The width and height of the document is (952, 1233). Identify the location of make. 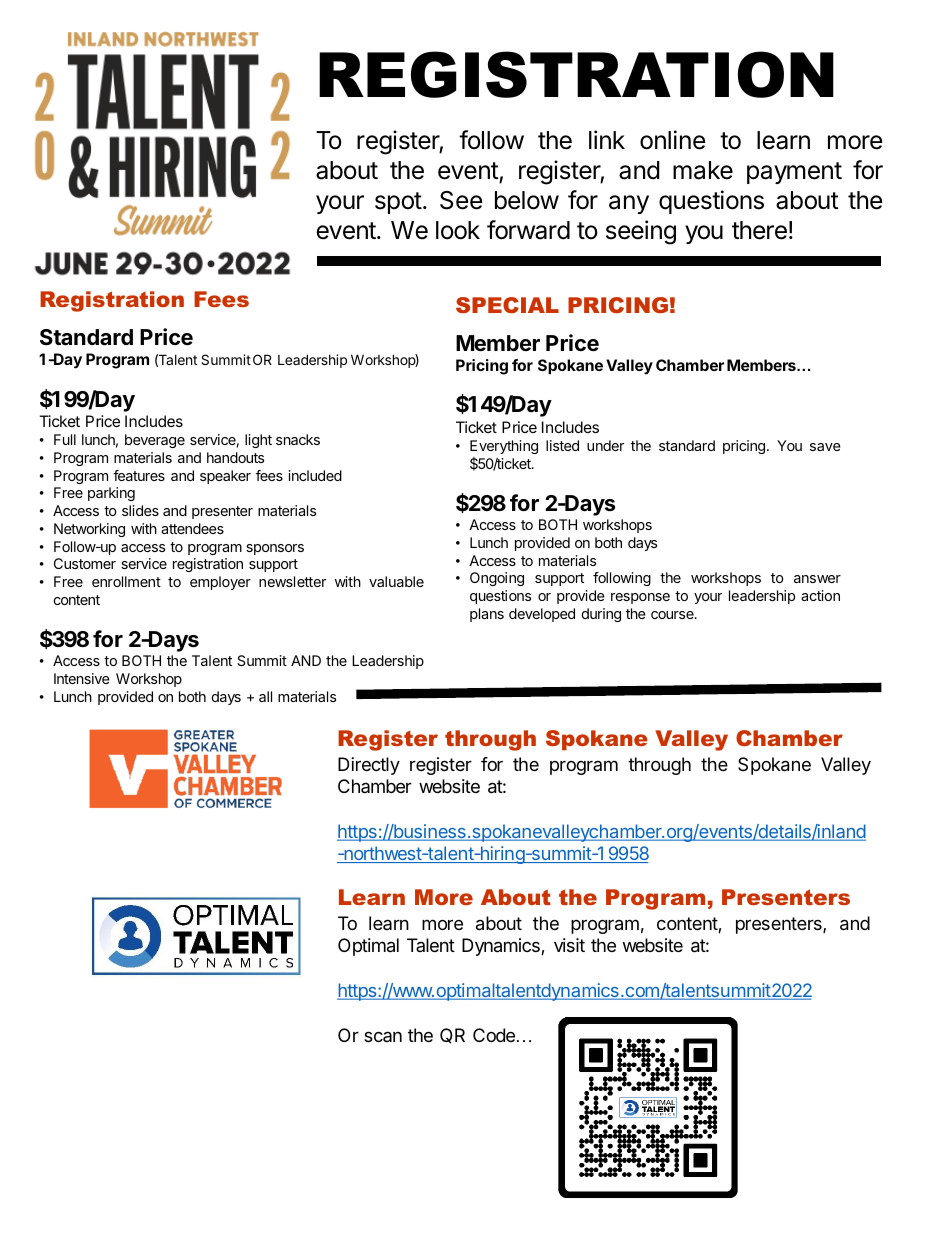
(703, 170).
